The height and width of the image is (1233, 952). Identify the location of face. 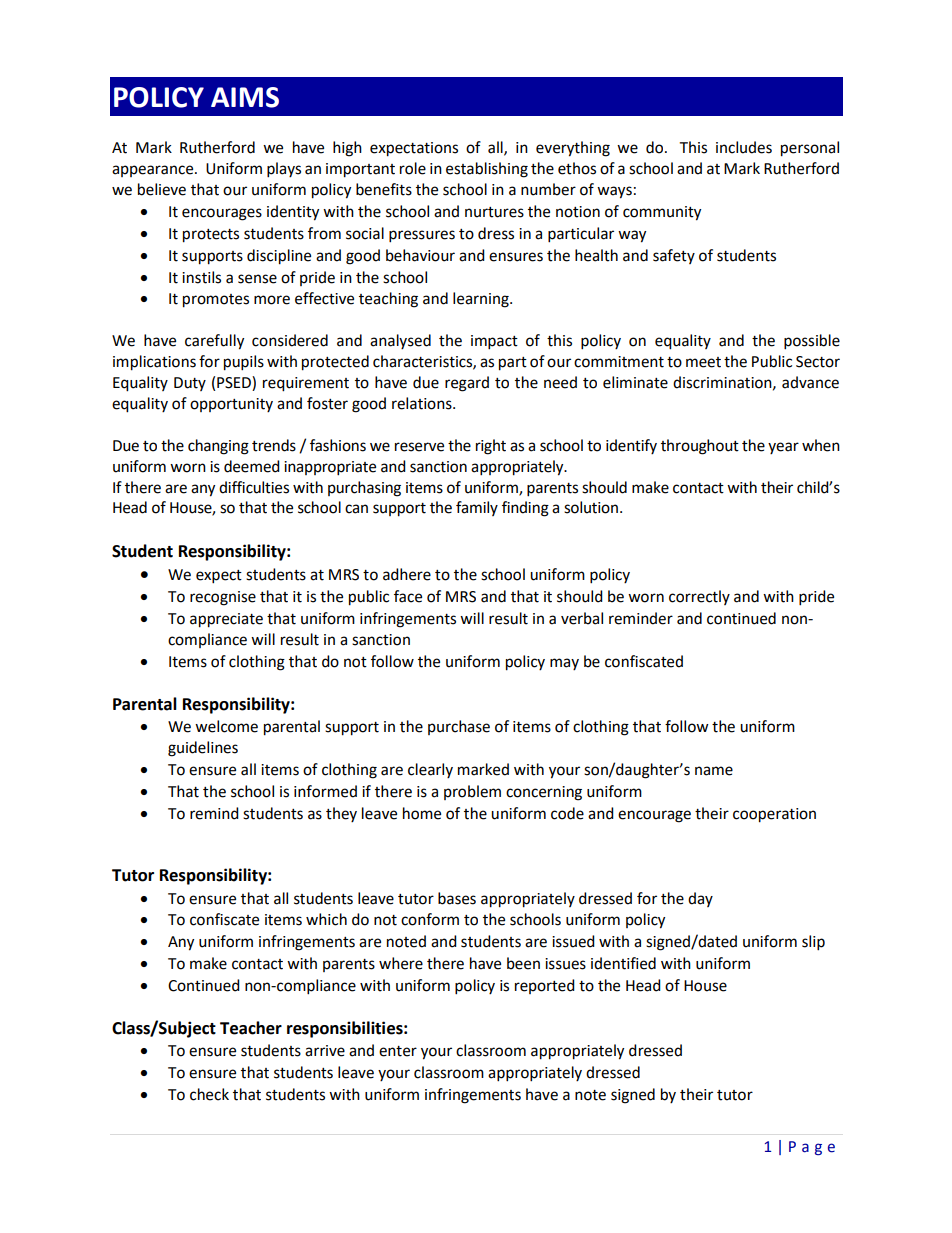
(408, 596).
